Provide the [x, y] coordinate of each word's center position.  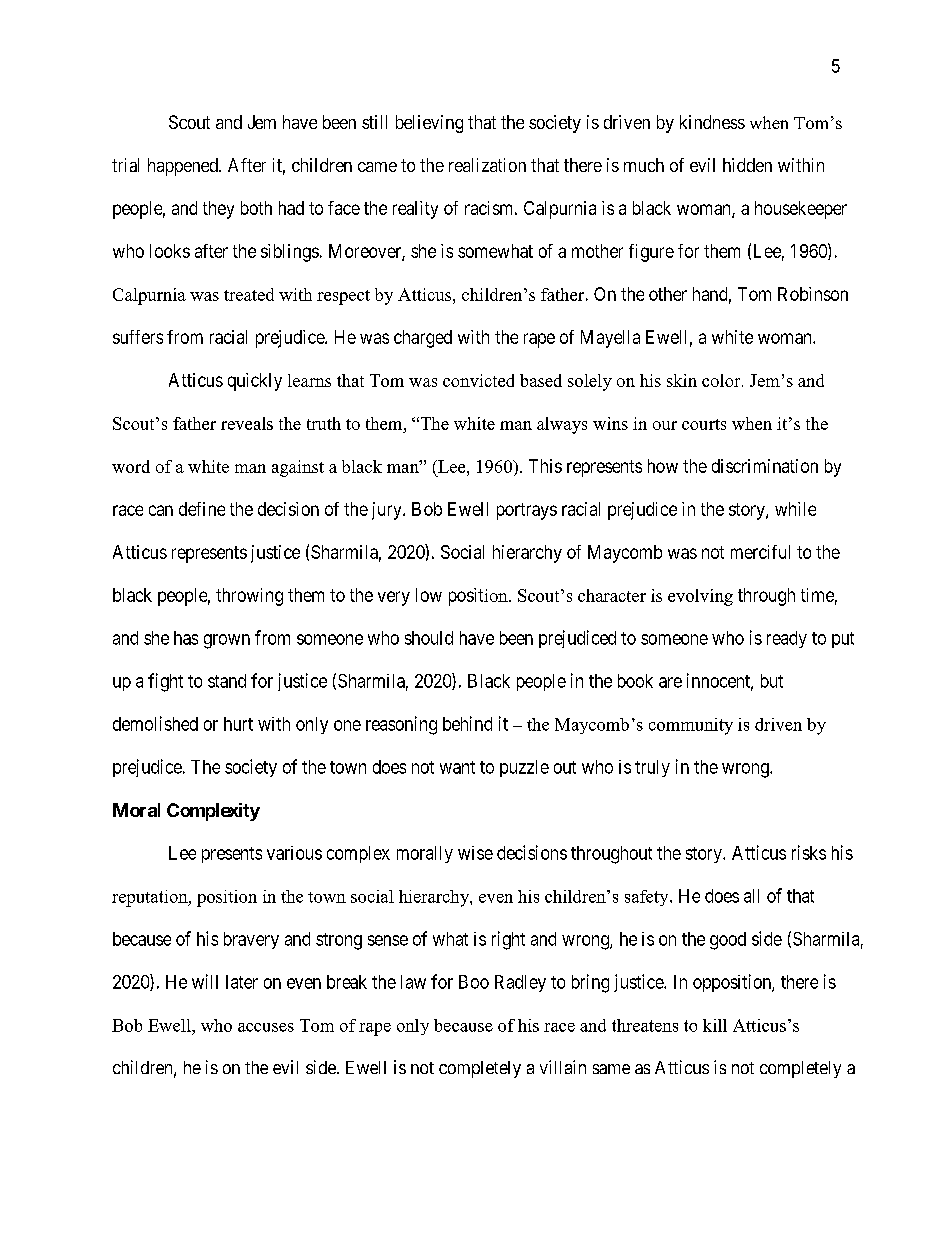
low [429, 595]
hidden [747, 165]
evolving [700, 597]
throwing [249, 597]
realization [487, 165]
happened [184, 167]
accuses [266, 1027]
